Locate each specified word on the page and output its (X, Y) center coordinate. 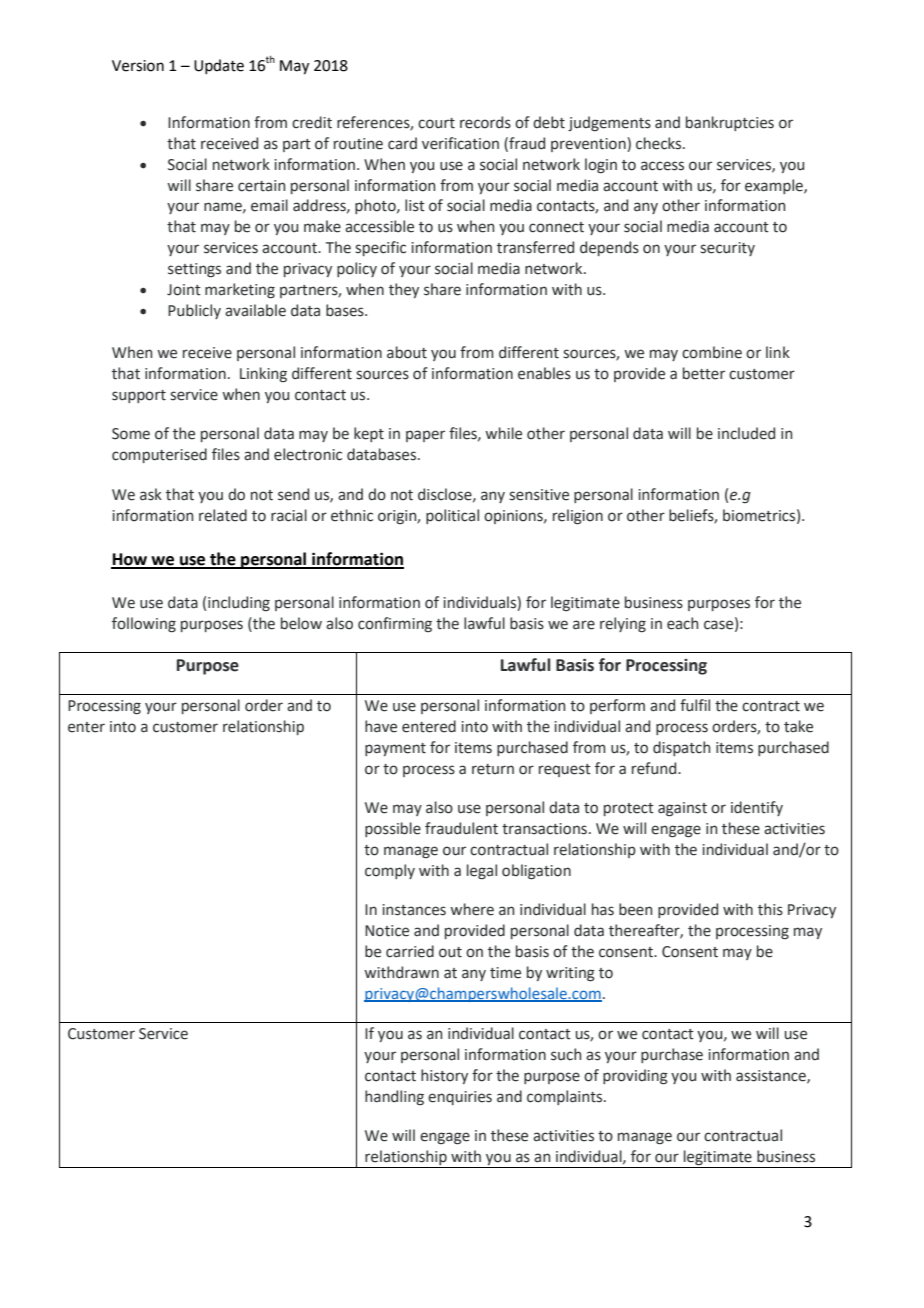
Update (219, 66)
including (239, 603)
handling (394, 1097)
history (444, 1076)
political (452, 516)
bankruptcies (730, 123)
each (682, 623)
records (485, 122)
